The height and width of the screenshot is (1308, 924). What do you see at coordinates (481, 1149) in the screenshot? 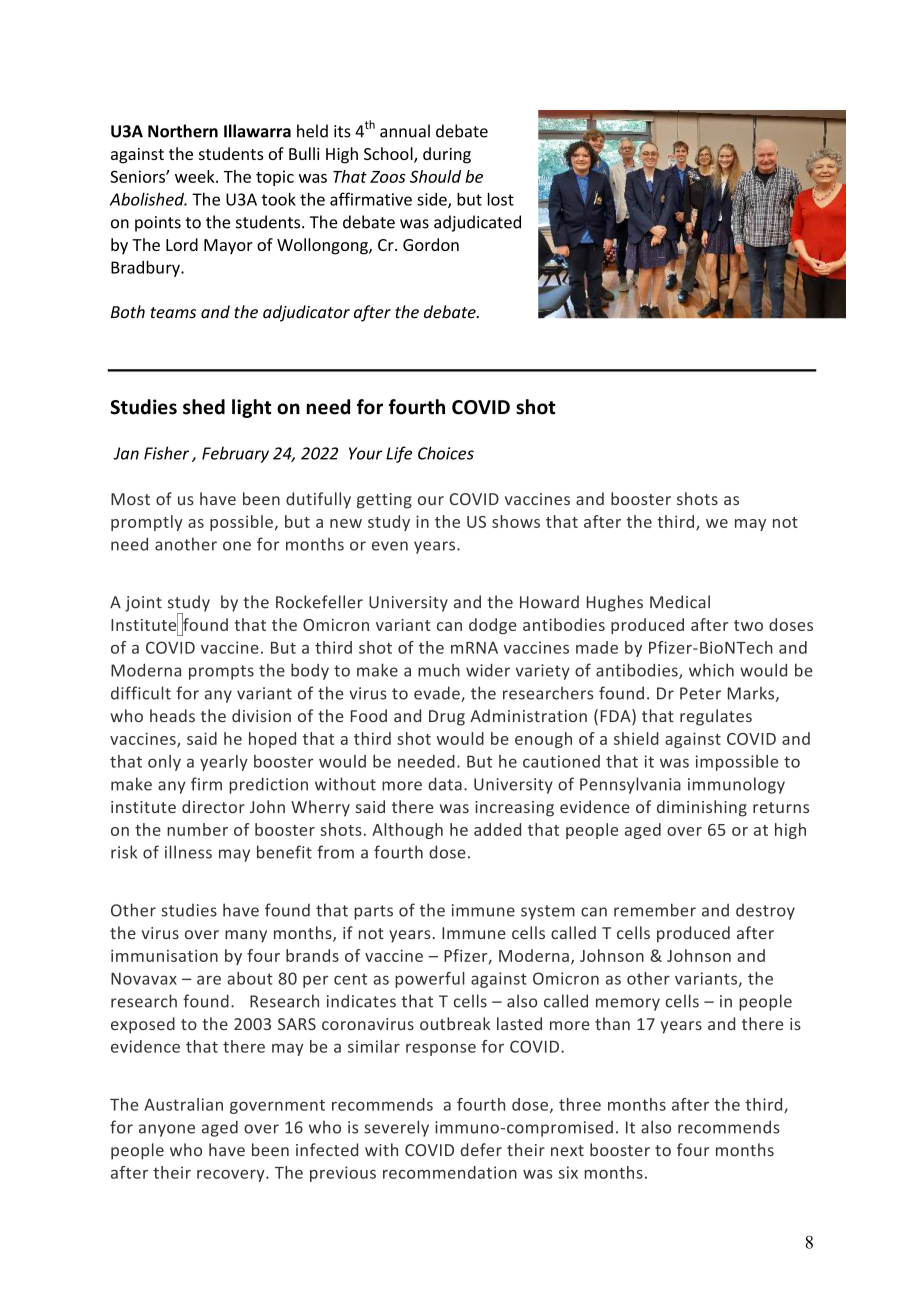
I see `defer` at bounding box center [481, 1149].
